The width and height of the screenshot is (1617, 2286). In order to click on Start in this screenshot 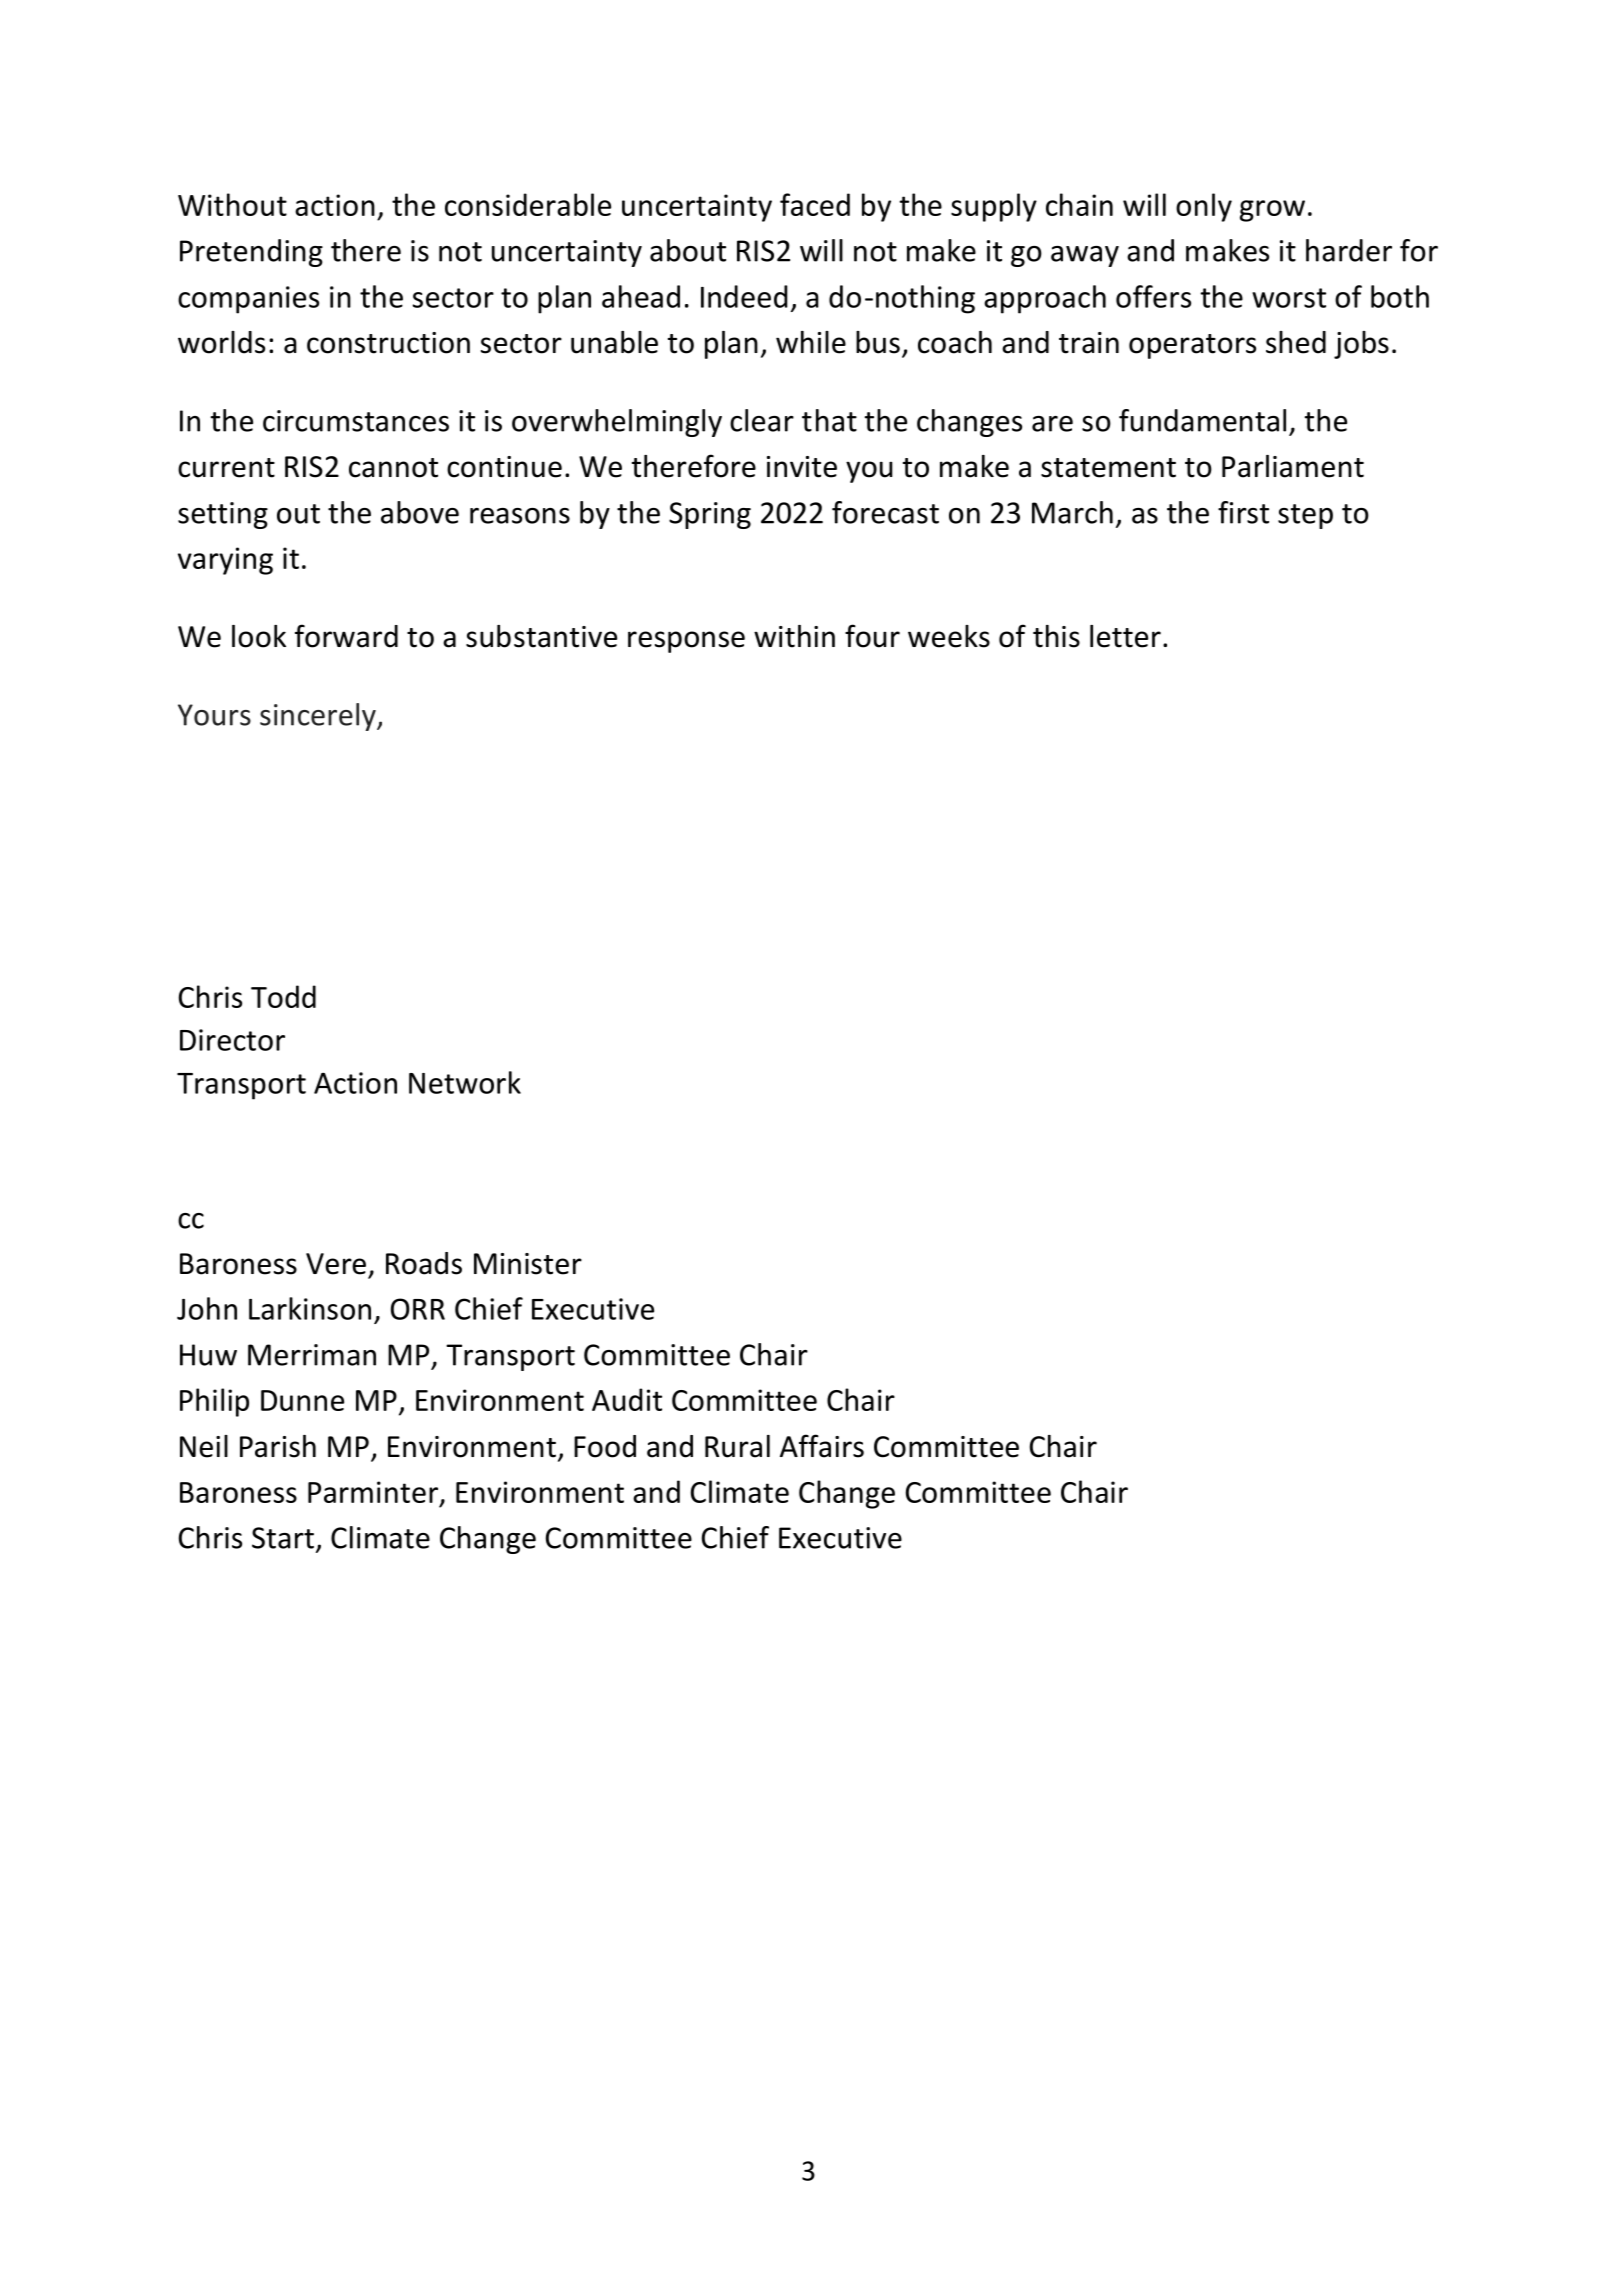, I will do `click(283, 1538)`.
